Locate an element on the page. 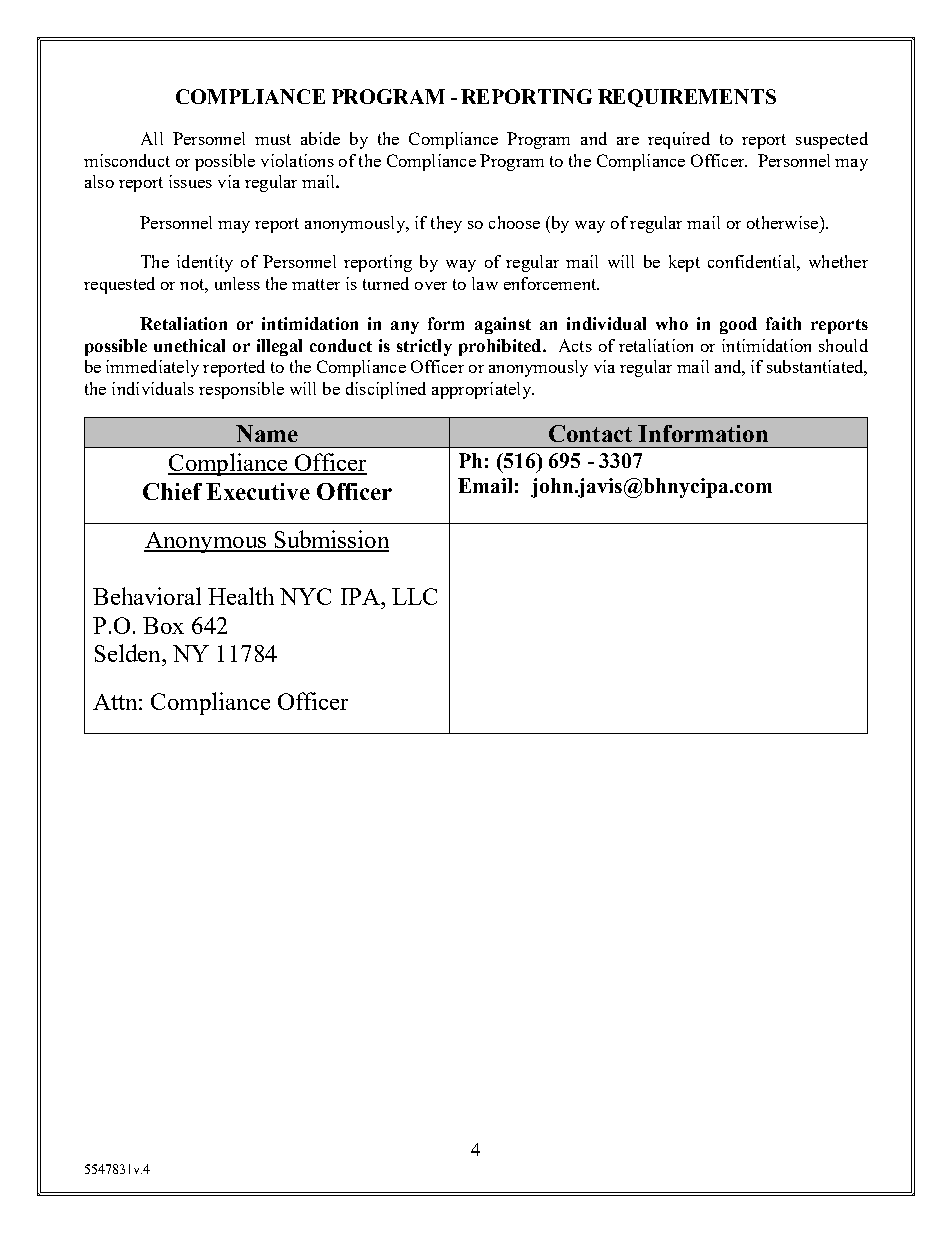 Image resolution: width=952 pixels, height=1233 pixels. immediately is located at coordinates (152, 368).
